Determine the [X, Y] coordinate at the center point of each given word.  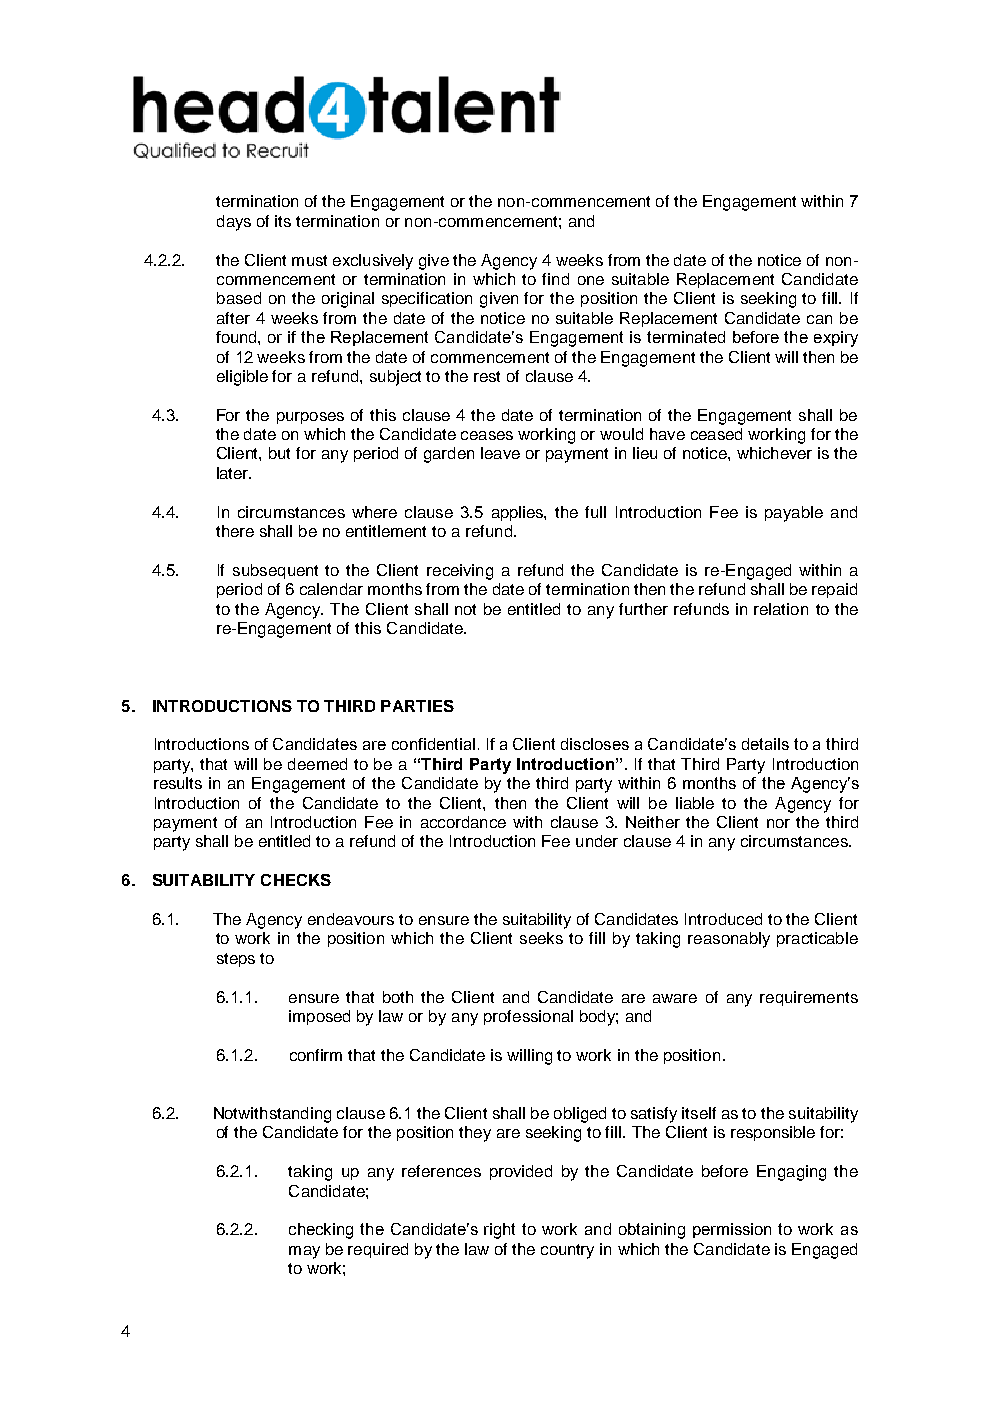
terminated [686, 337]
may [304, 1252]
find [555, 279]
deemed [317, 764]
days [234, 223]
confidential [433, 744]
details [765, 744]
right [499, 1231]
